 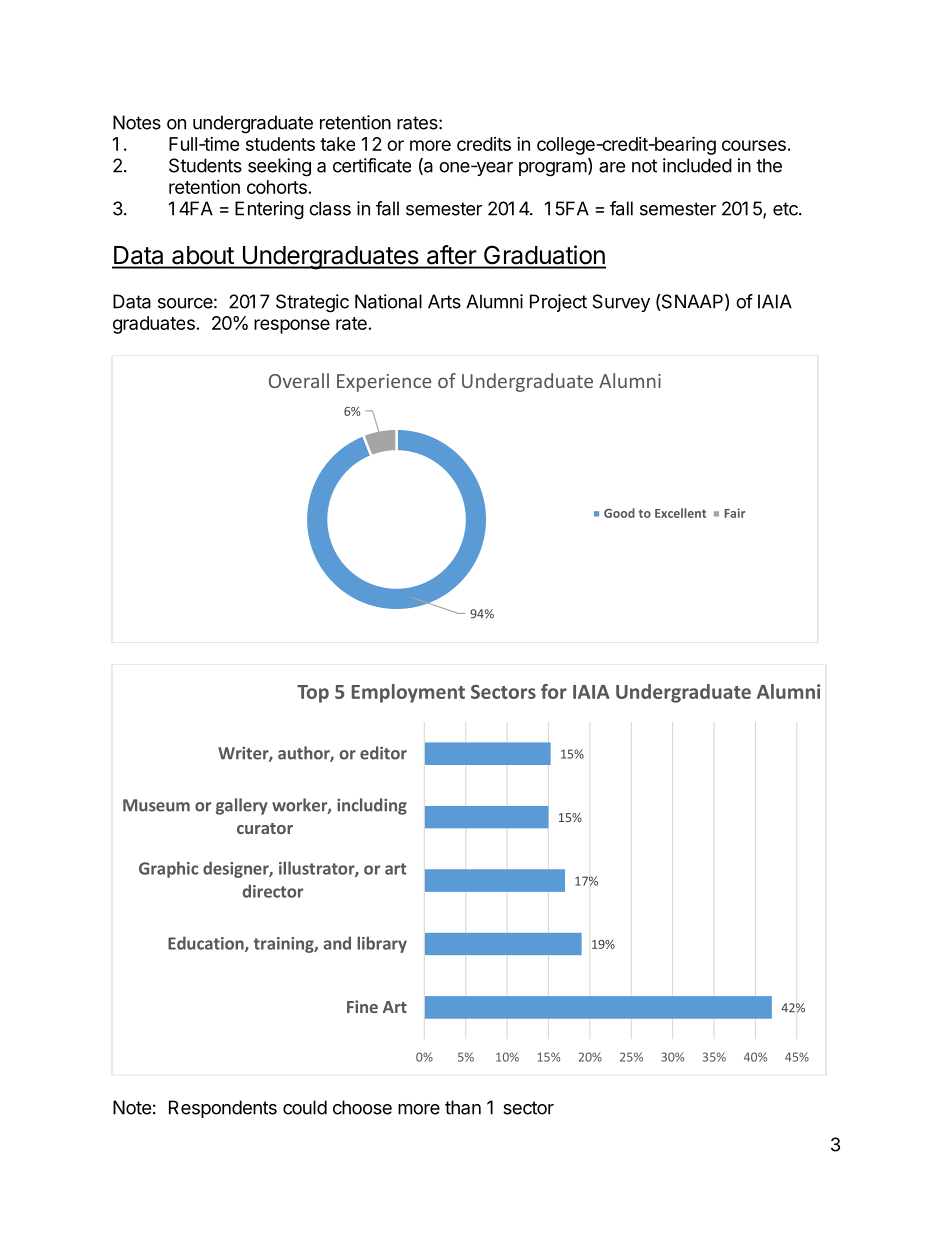 What do you see at coordinates (279, 167) in the document?
I see `seeking` at bounding box center [279, 167].
